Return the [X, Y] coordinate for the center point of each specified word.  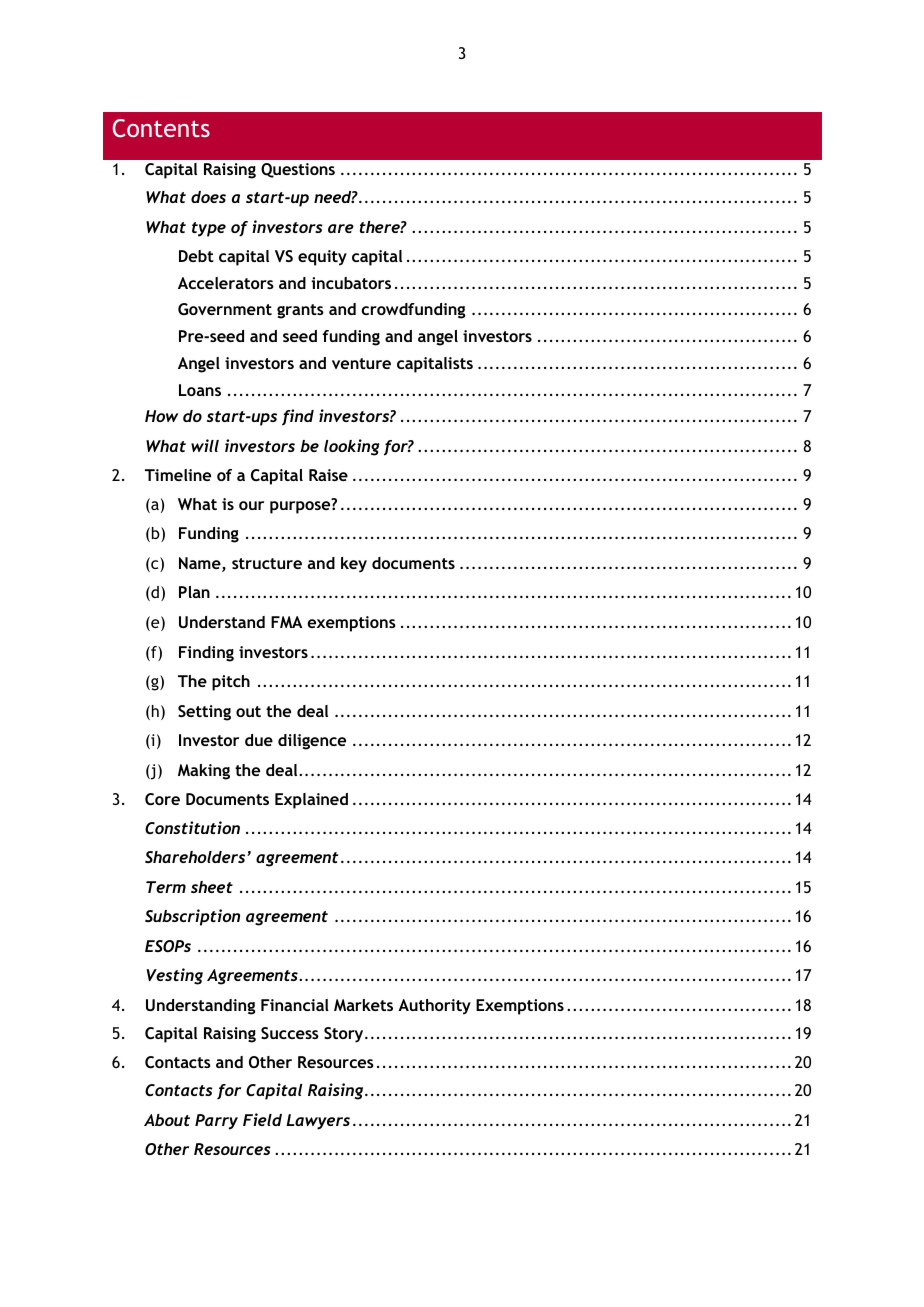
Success [290, 1033]
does [208, 197]
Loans [200, 390]
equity [322, 258]
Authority [434, 1007]
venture [361, 363]
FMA [286, 622]
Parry [216, 1122]
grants [300, 311]
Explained [311, 801]
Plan [194, 592]
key [354, 565]
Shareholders [196, 857]
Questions [298, 170]
